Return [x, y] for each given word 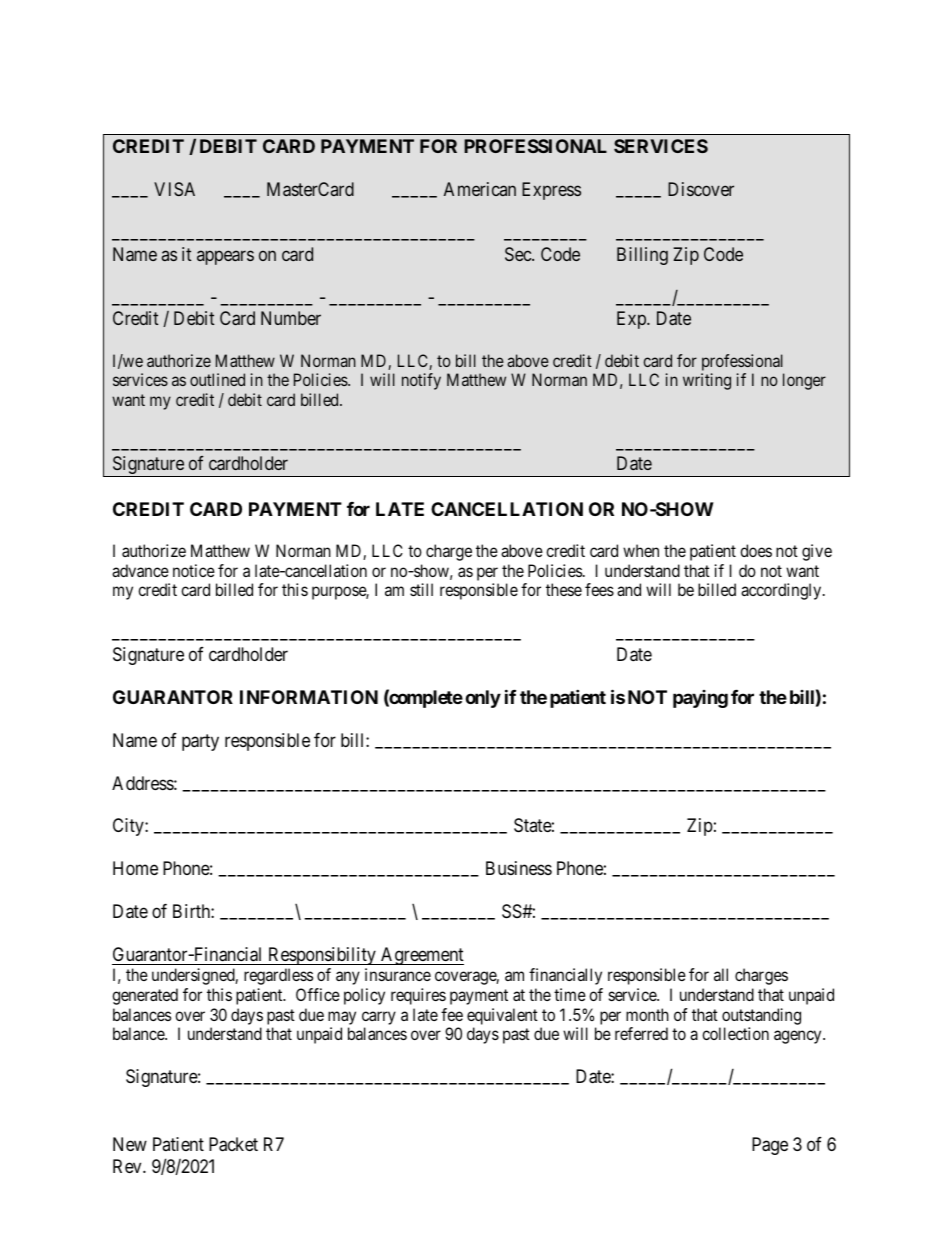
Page [770, 1146]
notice [194, 570]
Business [519, 868]
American [480, 189]
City [129, 827]
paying [700, 699]
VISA [174, 189]
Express [551, 191]
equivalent [502, 1016]
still [421, 589]
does [756, 550]
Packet [233, 1144]
